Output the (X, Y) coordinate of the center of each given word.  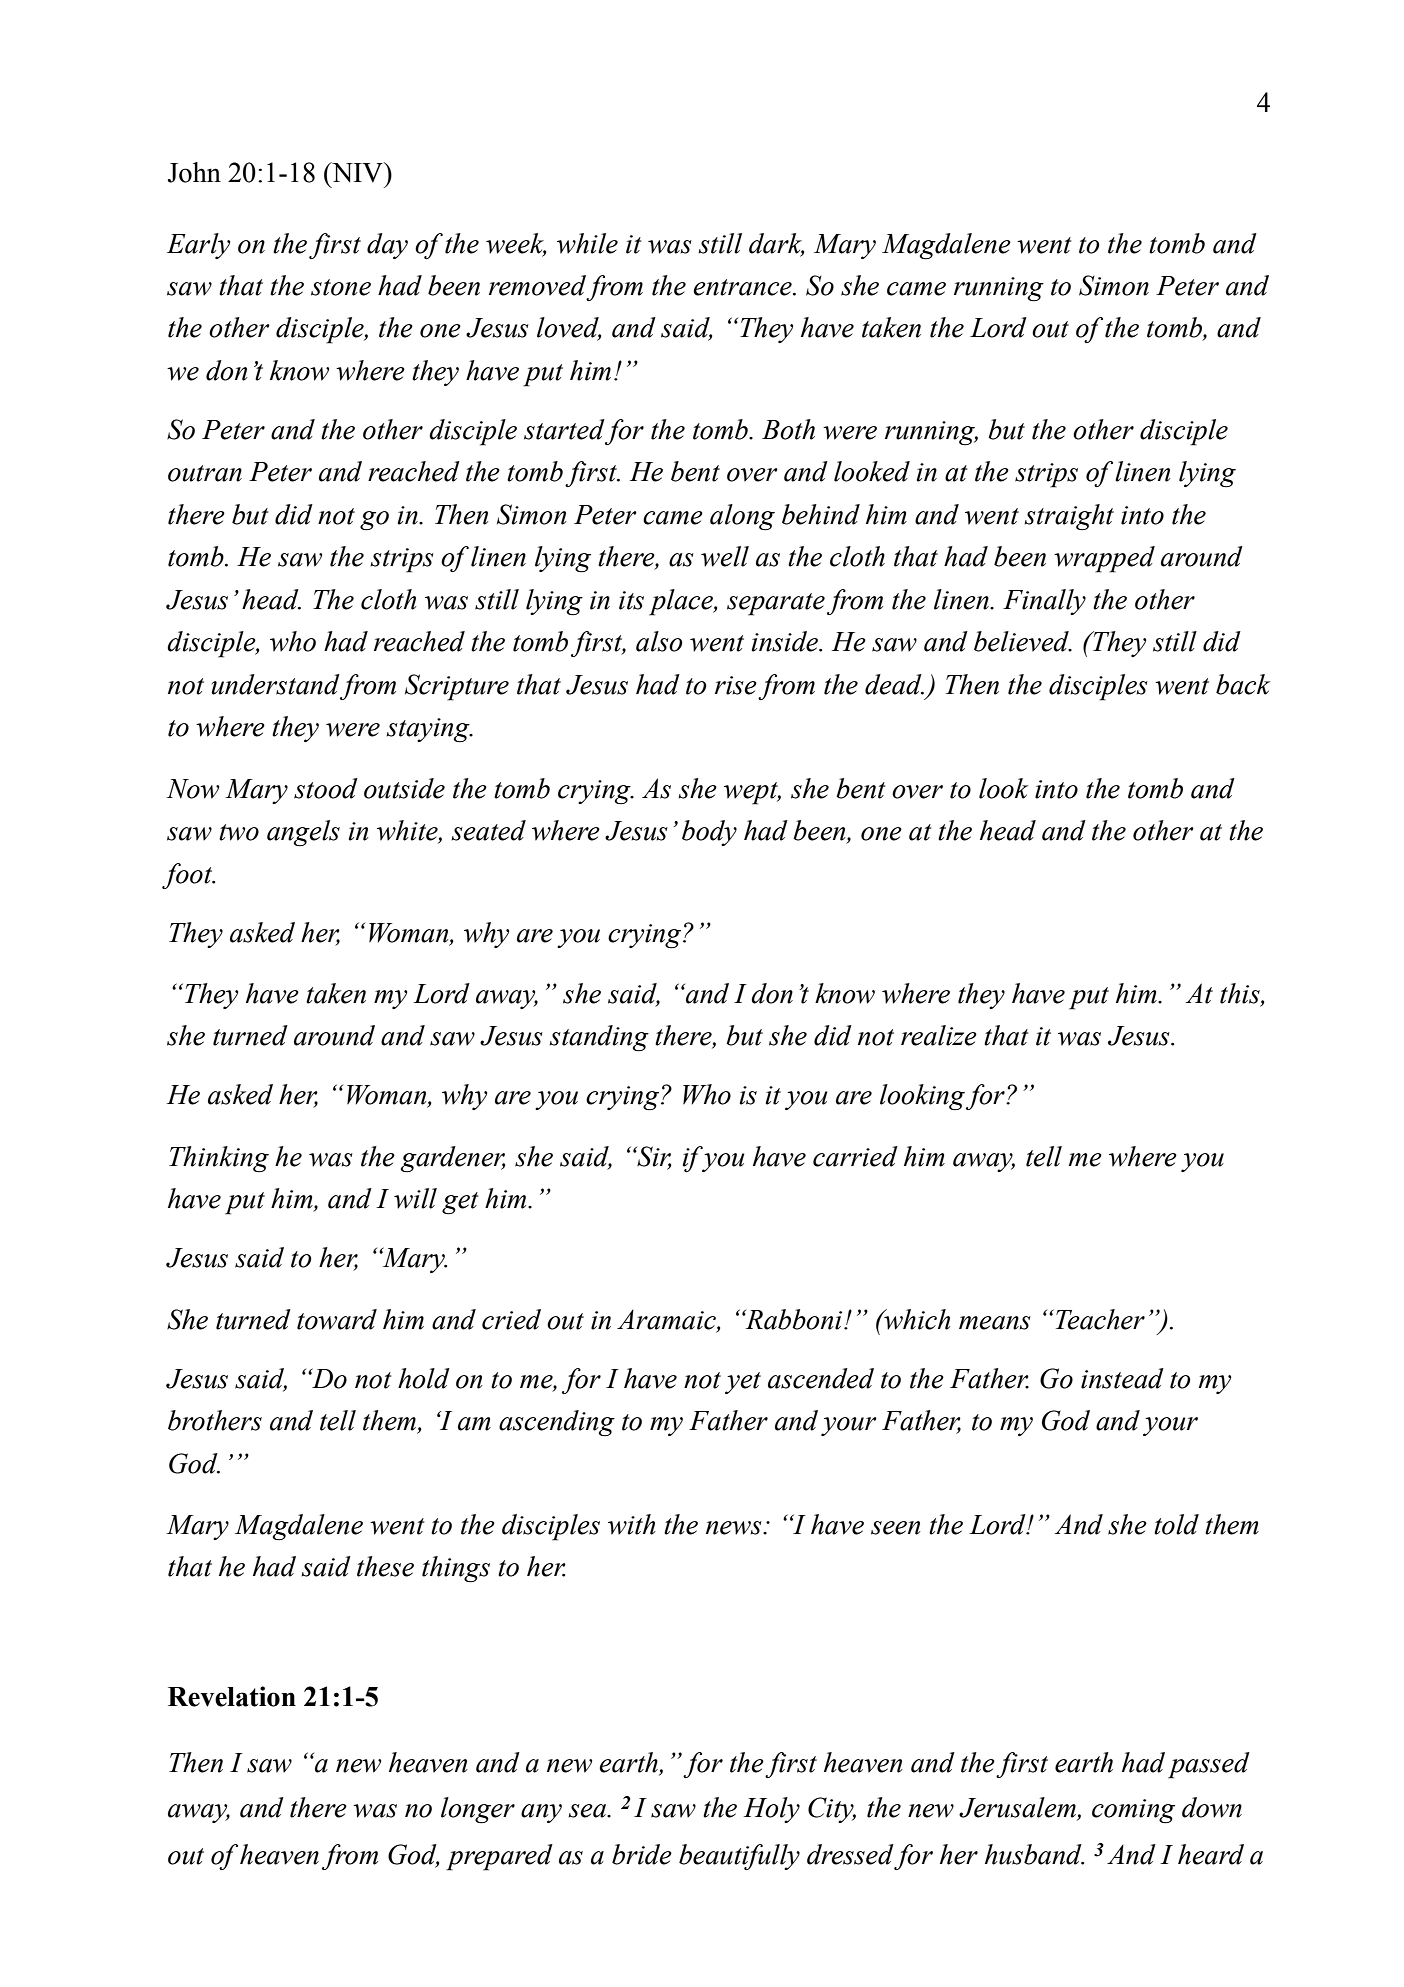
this (1241, 994)
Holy (772, 1810)
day (387, 246)
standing (599, 1038)
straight (1069, 517)
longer (478, 1810)
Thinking (219, 1159)
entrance (743, 287)
